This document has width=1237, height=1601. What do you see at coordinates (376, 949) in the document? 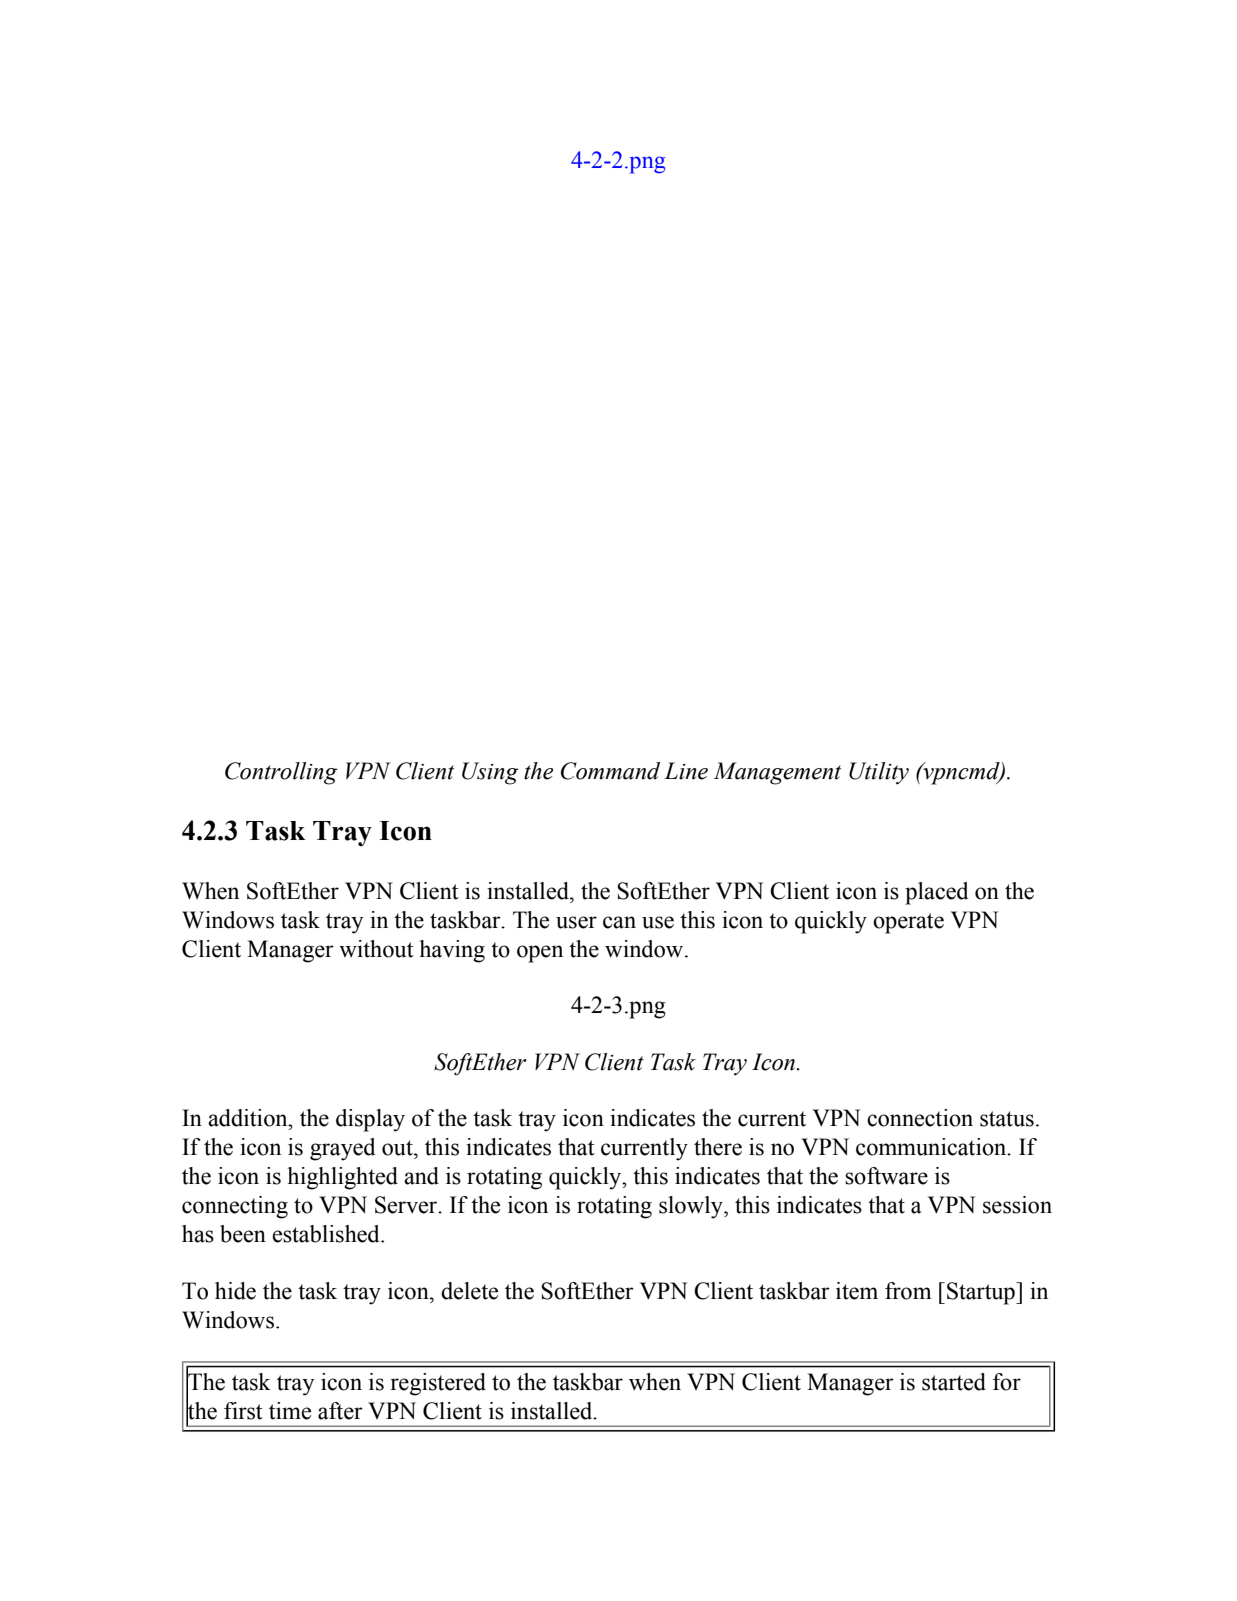
I see `without` at bounding box center [376, 949].
